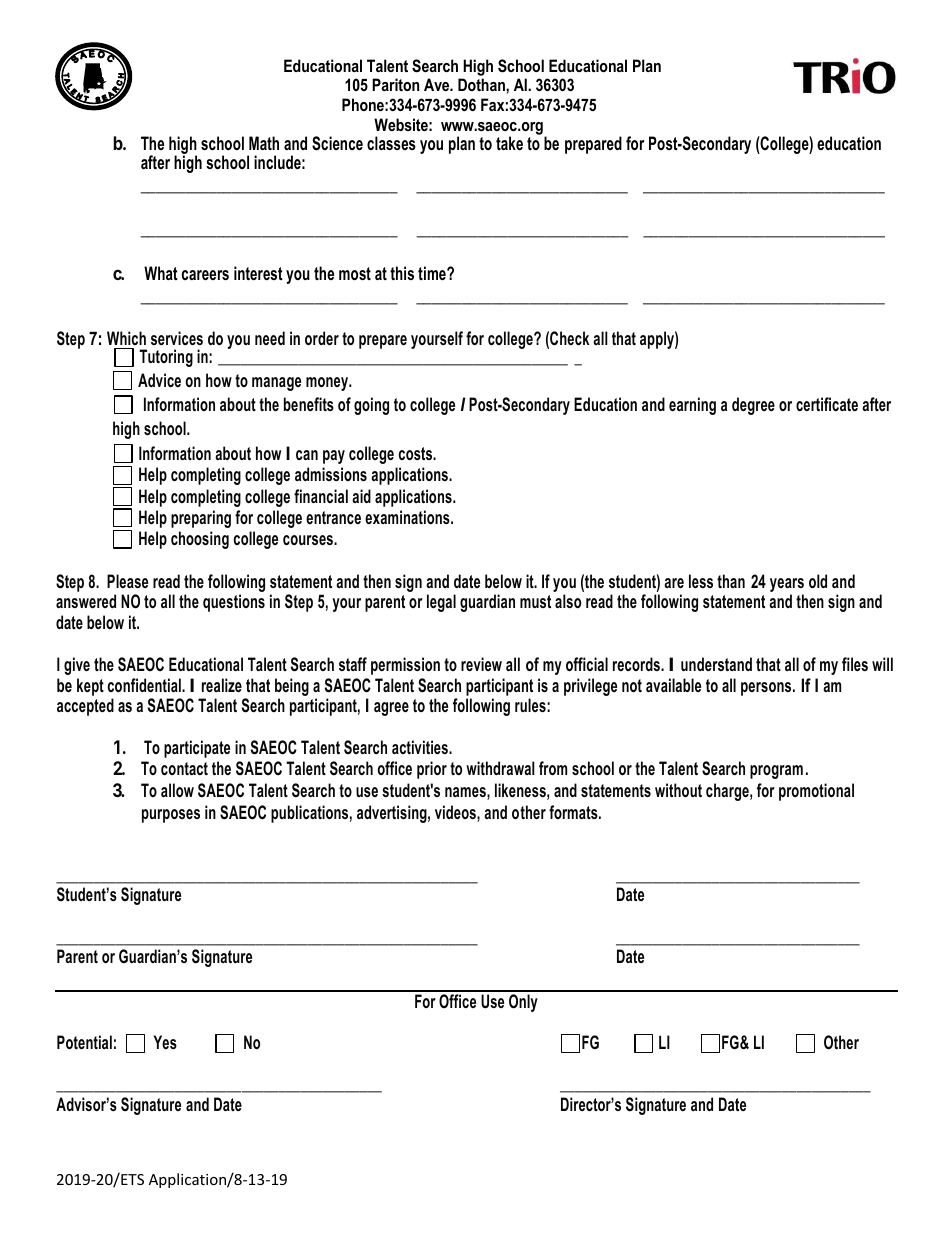 The height and width of the screenshot is (1233, 952). What do you see at coordinates (371, 406) in the screenshot?
I see `going` at bounding box center [371, 406].
